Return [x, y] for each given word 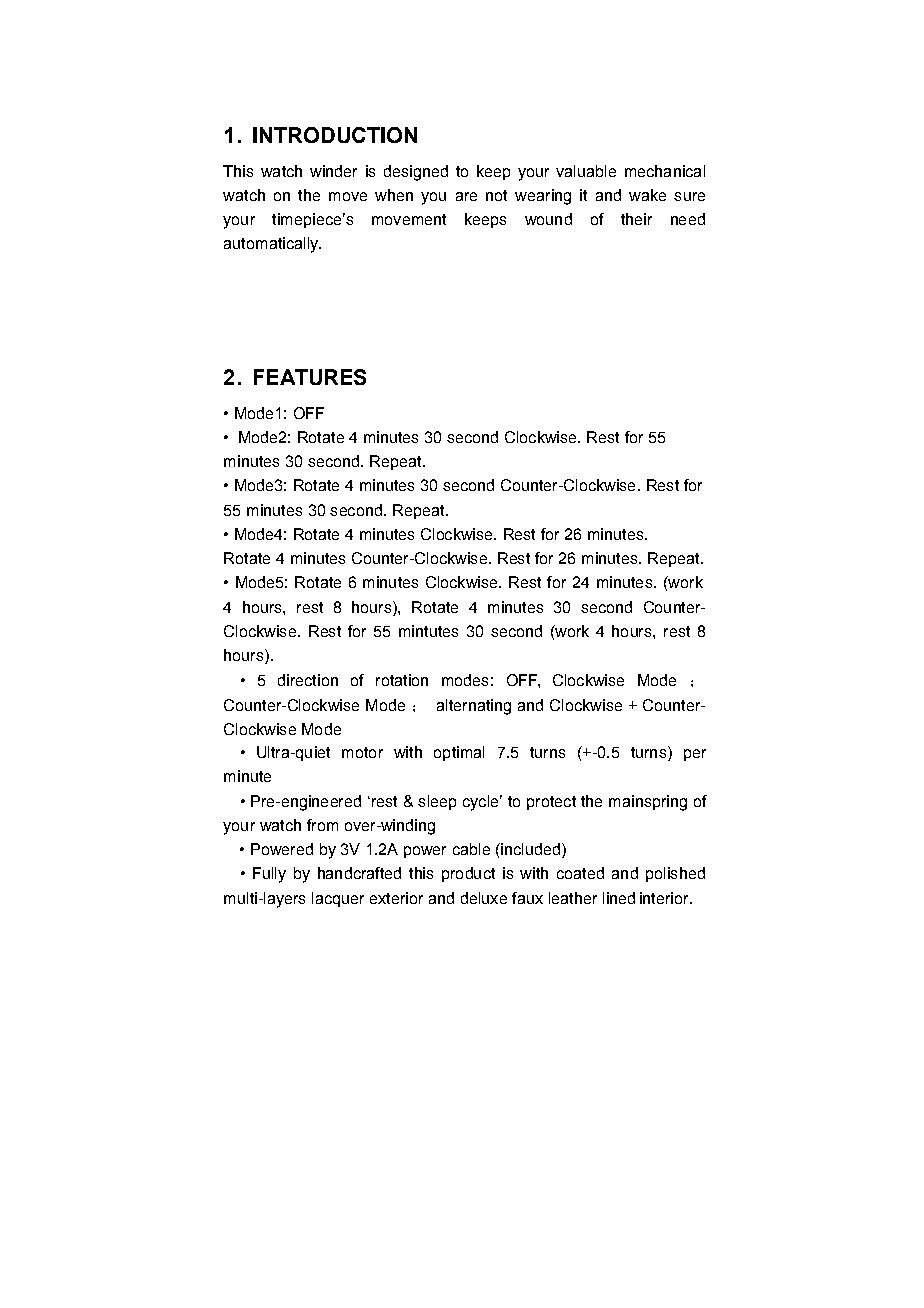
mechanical [665, 171]
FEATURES [310, 377]
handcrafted [359, 873]
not [496, 195]
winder [333, 171]
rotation [402, 680]
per [695, 755]
